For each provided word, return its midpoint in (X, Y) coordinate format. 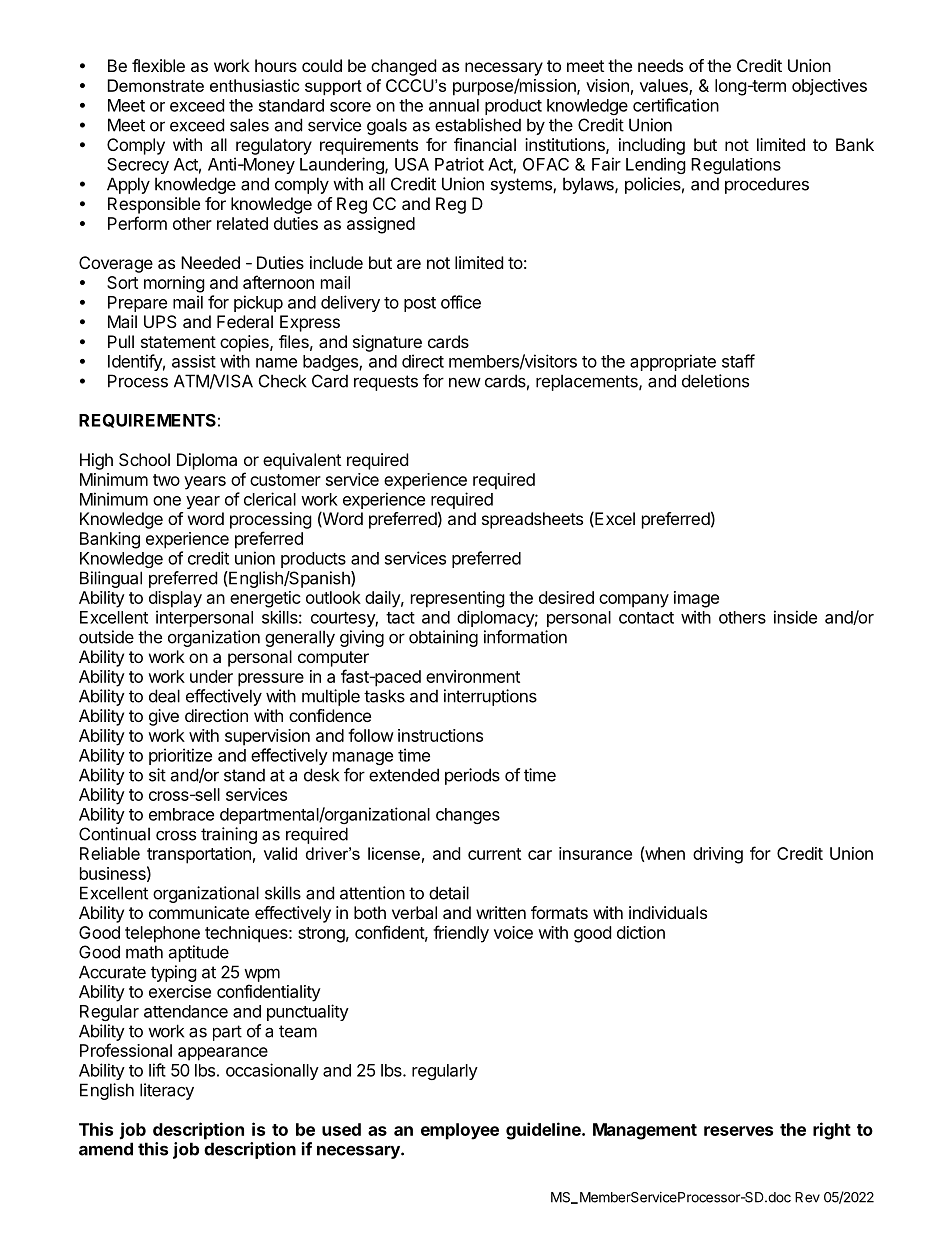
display (175, 599)
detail (449, 893)
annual (454, 105)
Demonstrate (156, 85)
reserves (738, 1131)
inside (795, 617)
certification (676, 105)
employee (460, 1131)
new (465, 382)
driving (718, 855)
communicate (199, 912)
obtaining (443, 638)
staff (738, 361)
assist (194, 361)
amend (106, 1149)
